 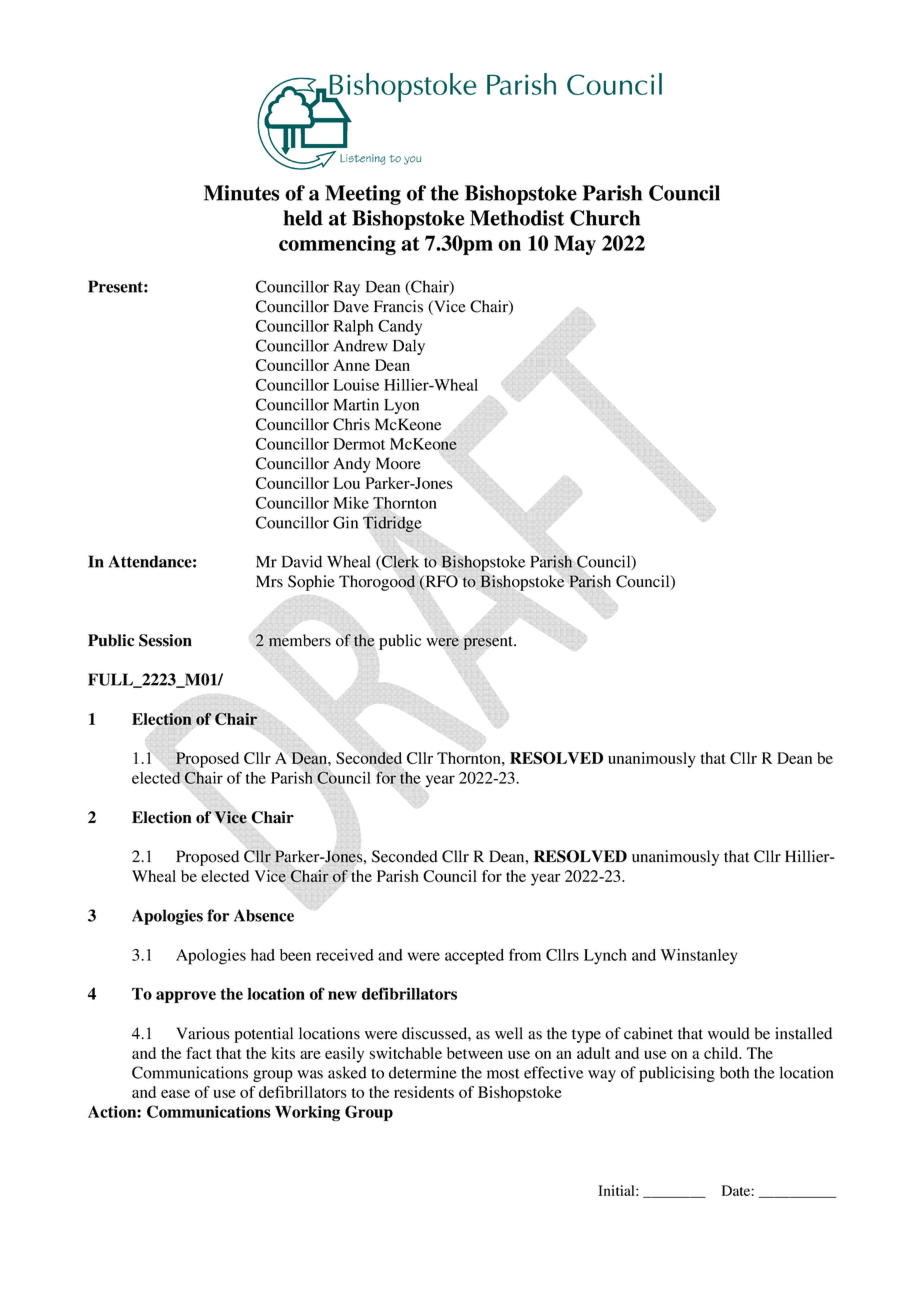 I want to click on kits, so click(x=283, y=1053).
